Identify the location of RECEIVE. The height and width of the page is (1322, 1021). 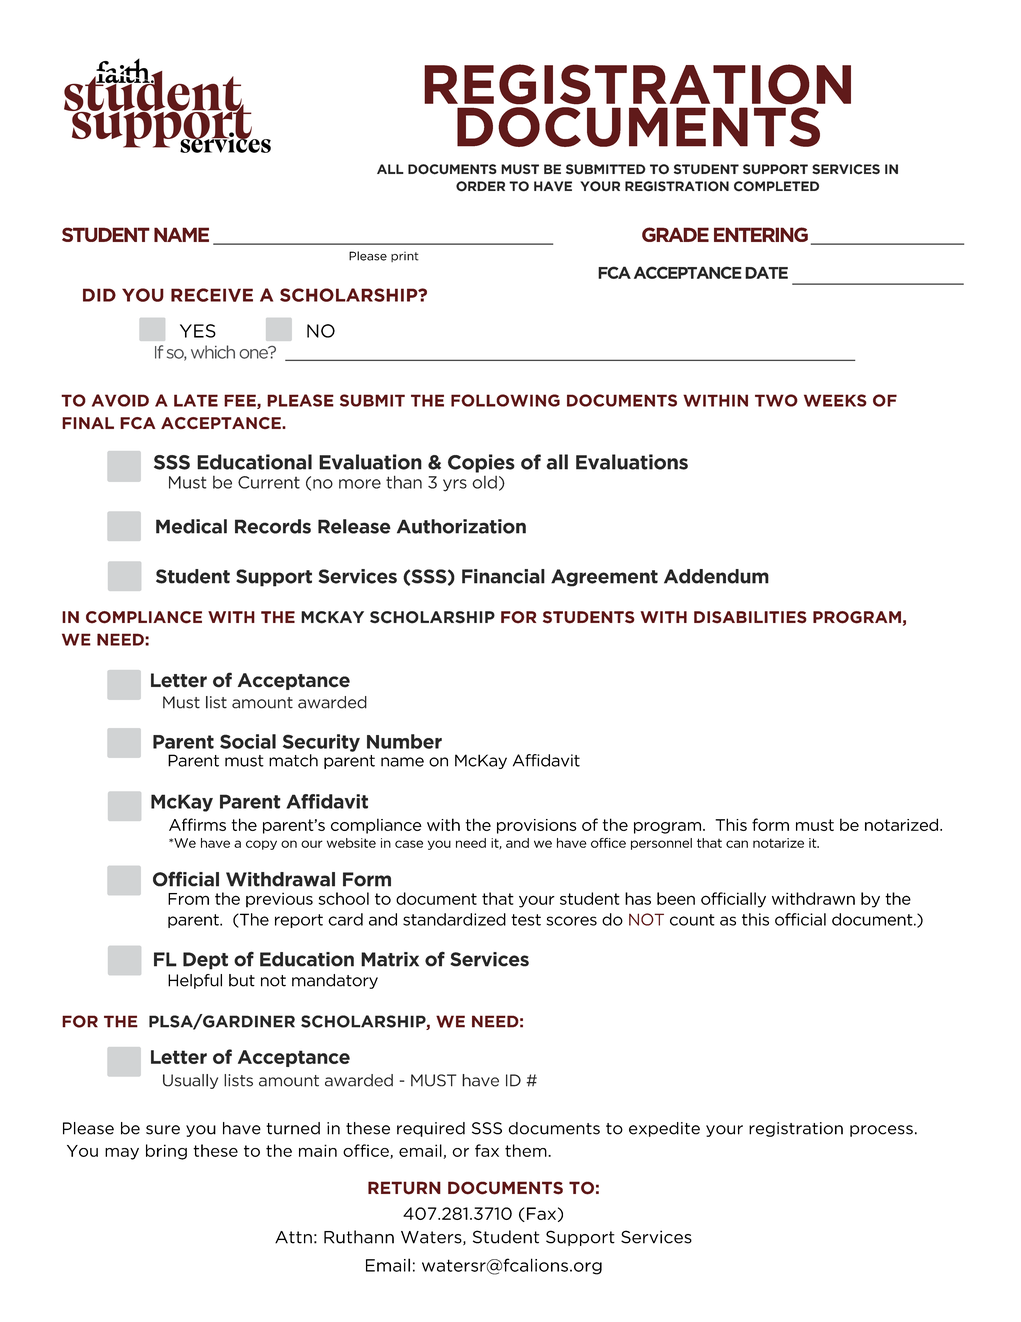
(212, 295).
